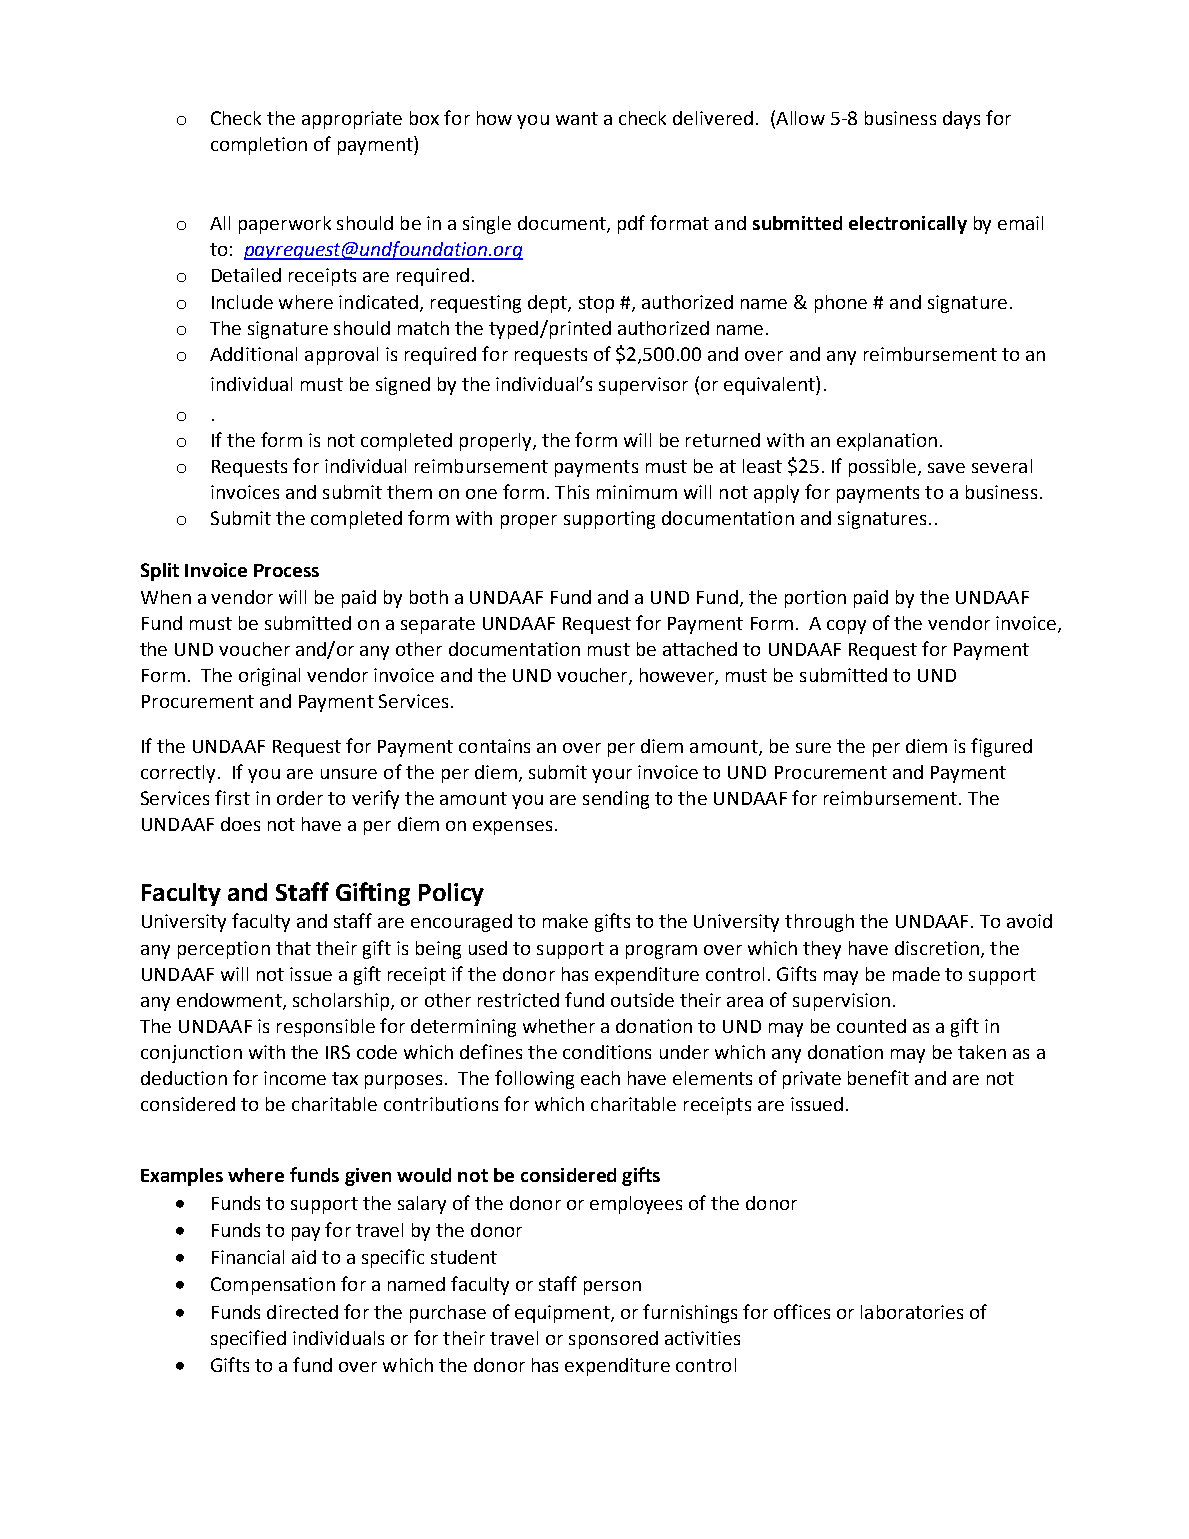  What do you see at coordinates (253, 354) in the image?
I see `Additional` at bounding box center [253, 354].
